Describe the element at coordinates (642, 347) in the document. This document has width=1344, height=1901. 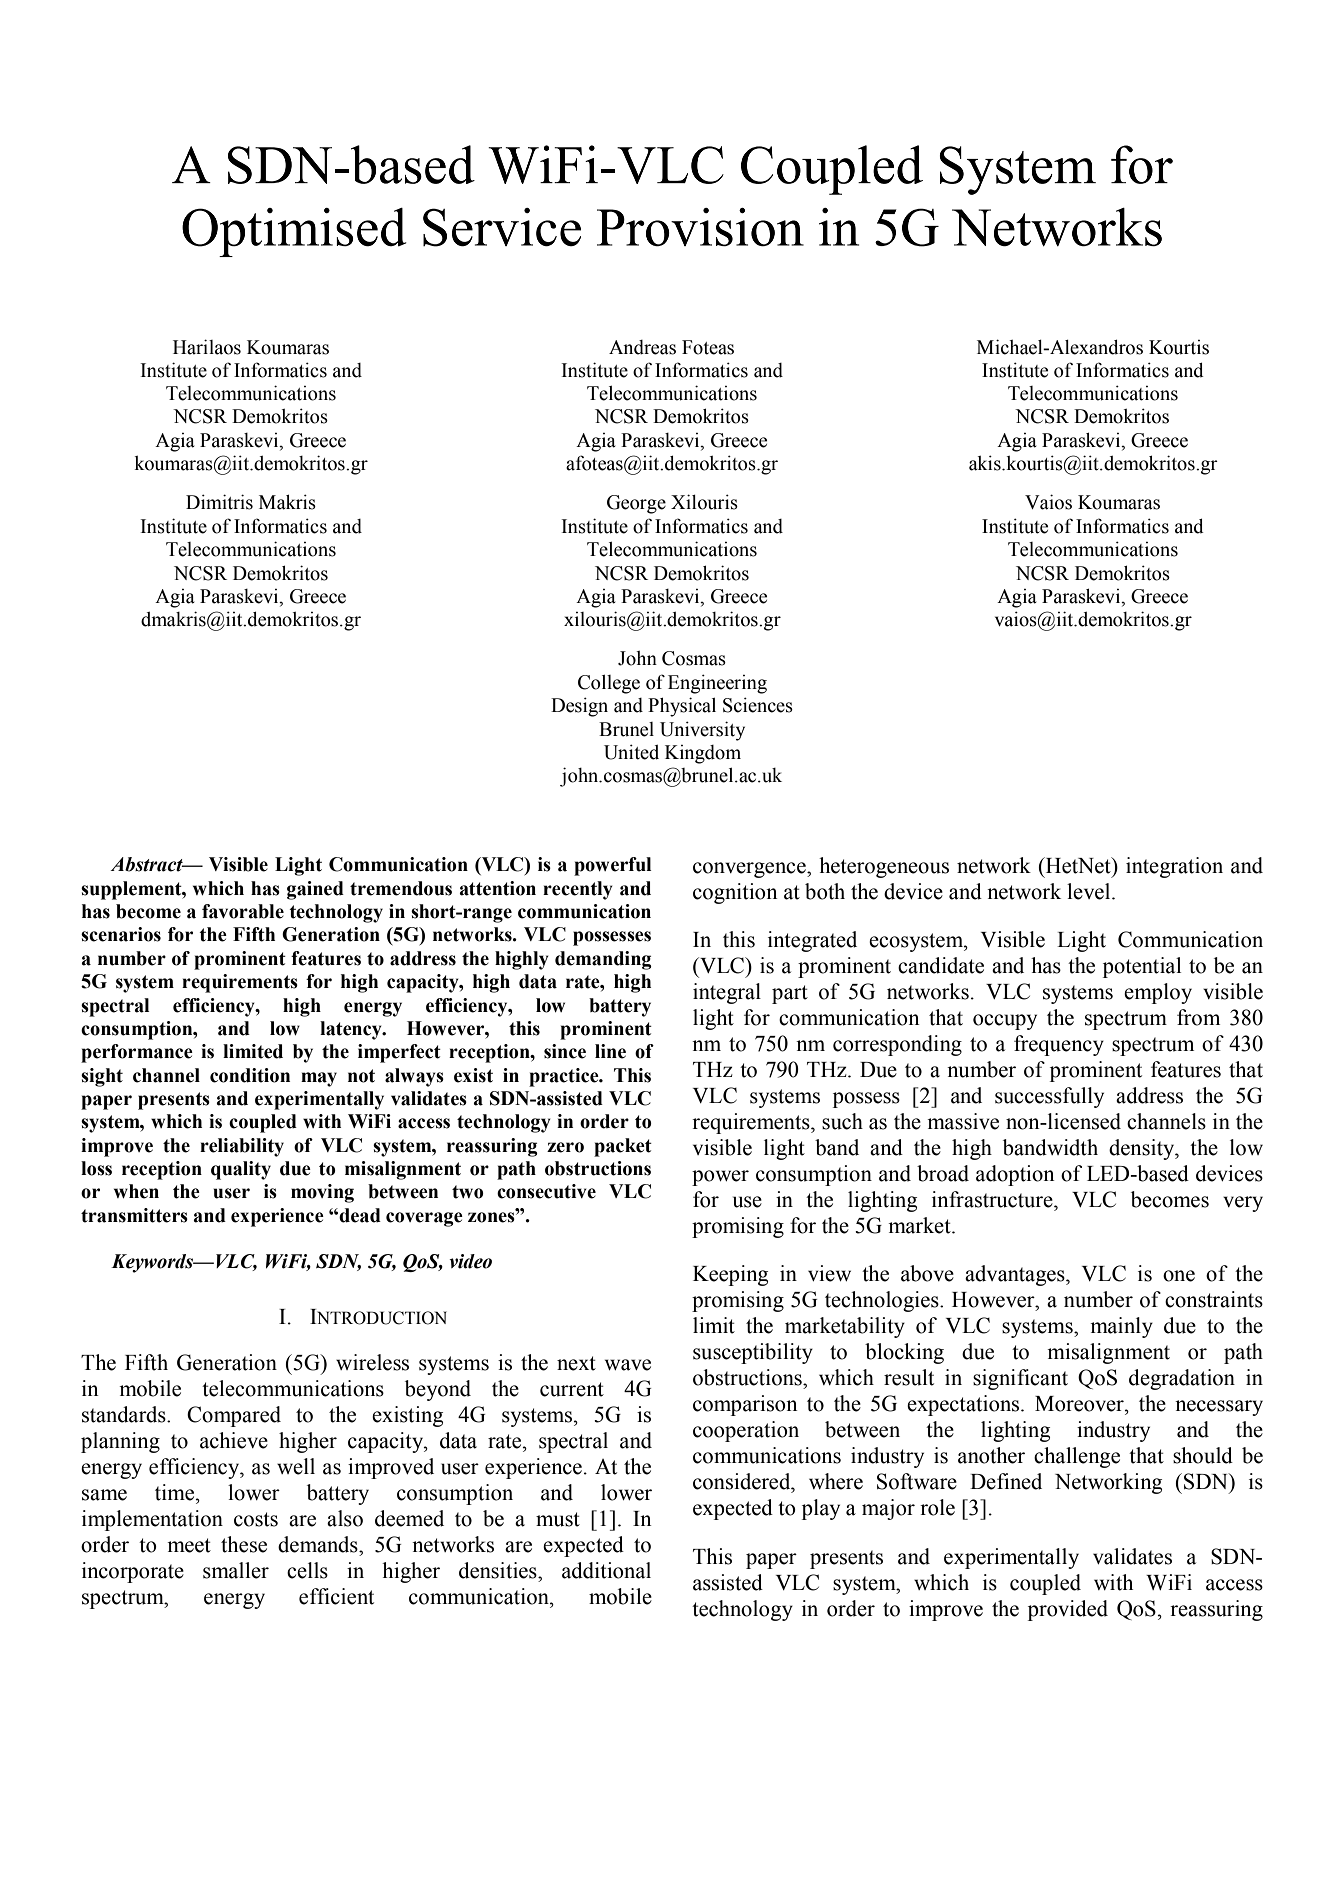
I see `Andreas` at that location.
